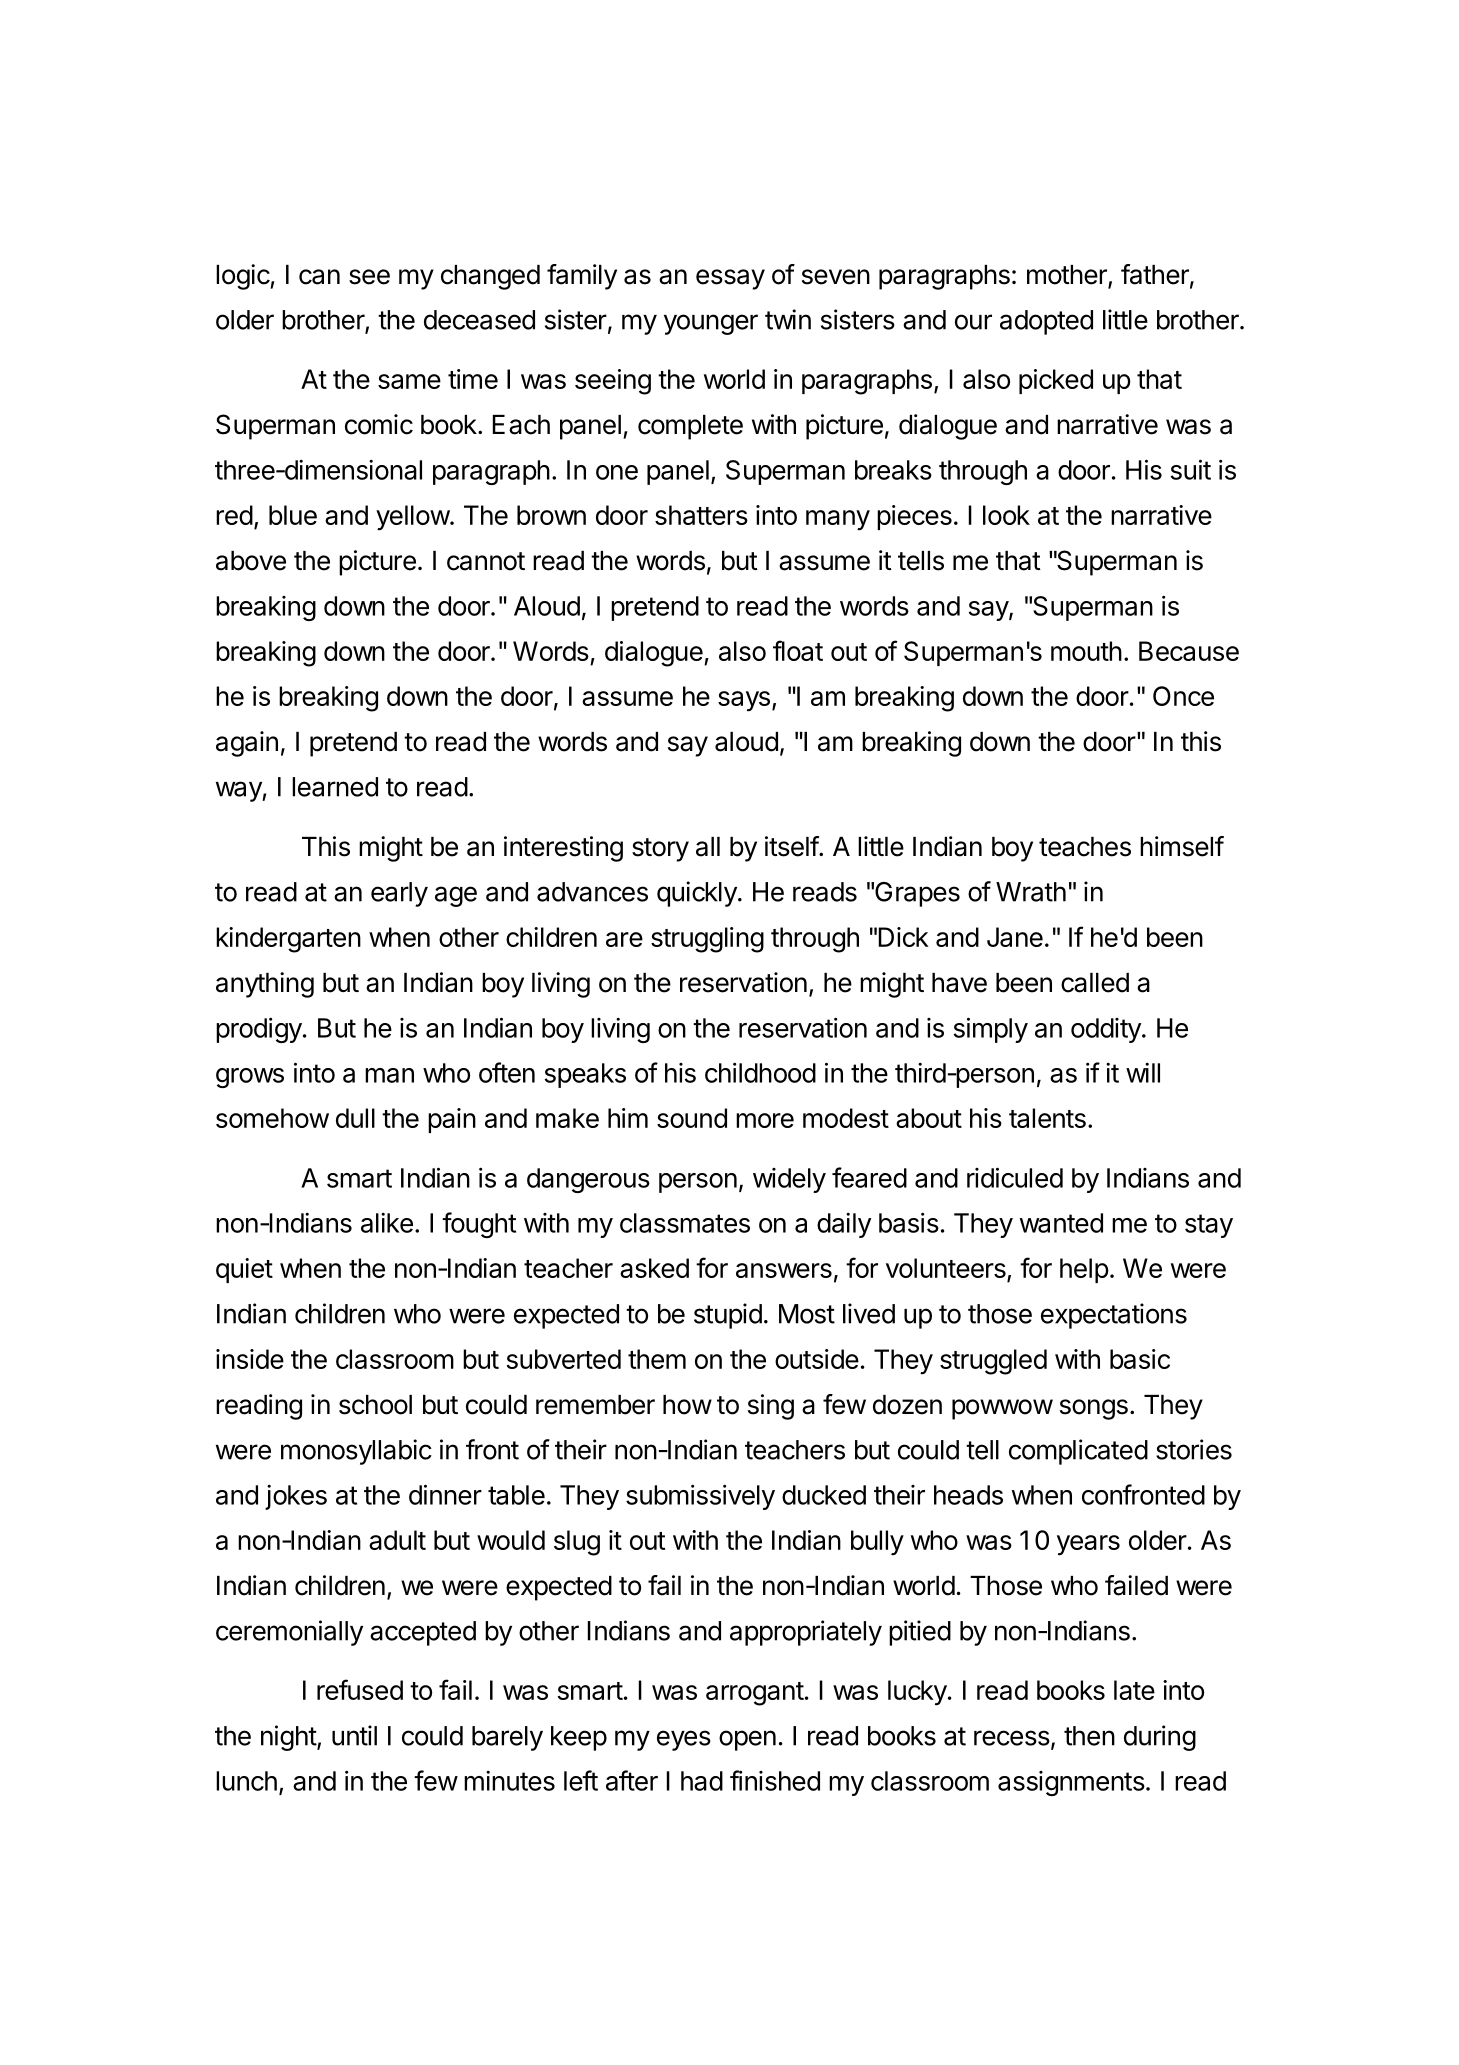  What do you see at coordinates (409, 381) in the screenshot?
I see `same` at bounding box center [409, 381].
